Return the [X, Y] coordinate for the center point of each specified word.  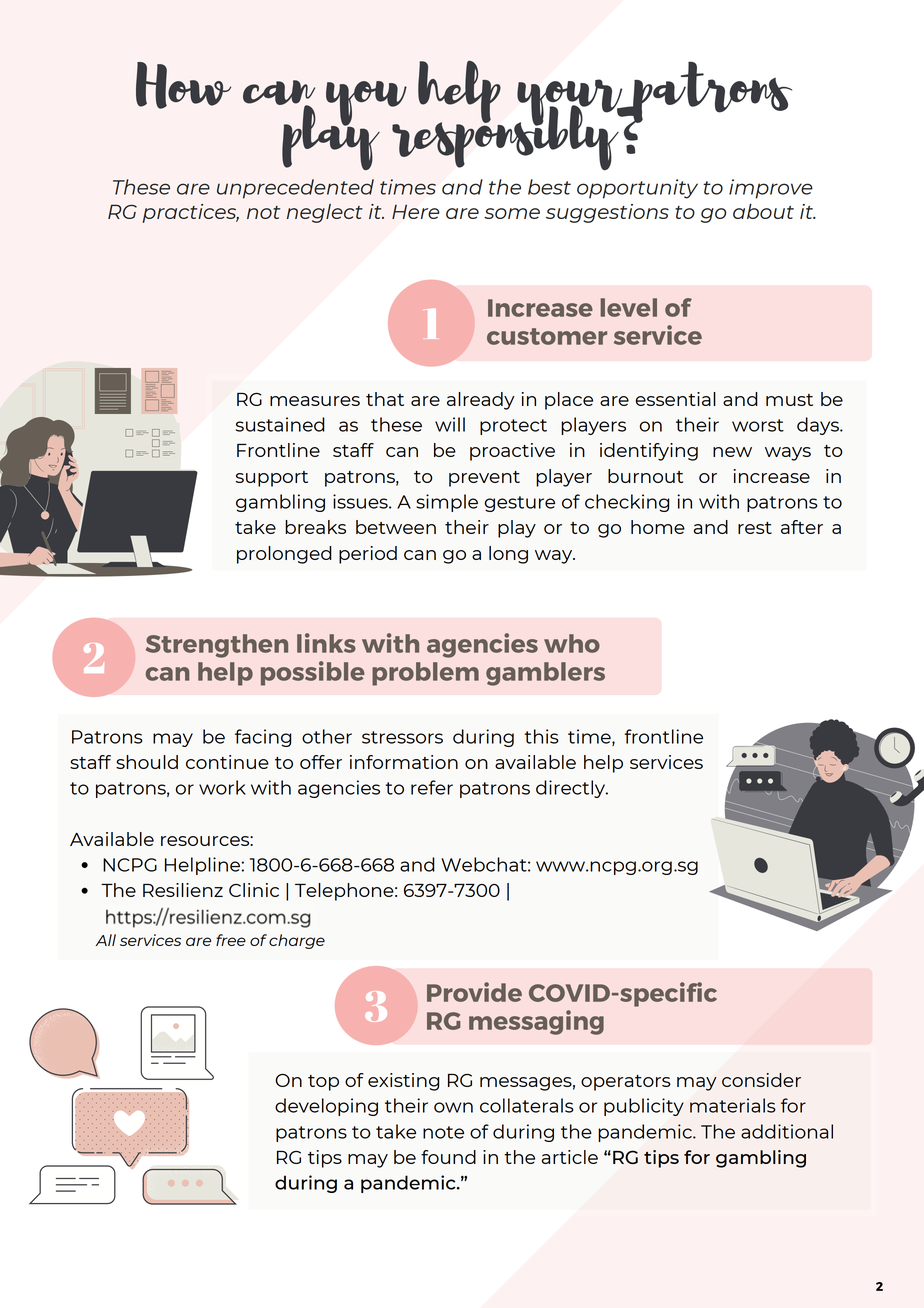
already [481, 401]
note [443, 1132]
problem [425, 674]
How [183, 85]
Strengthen [217, 646]
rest [755, 528]
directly [571, 789]
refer [432, 787]
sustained [280, 424]
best [549, 187]
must [789, 400]
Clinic [254, 890]
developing [326, 1107]
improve [771, 189]
